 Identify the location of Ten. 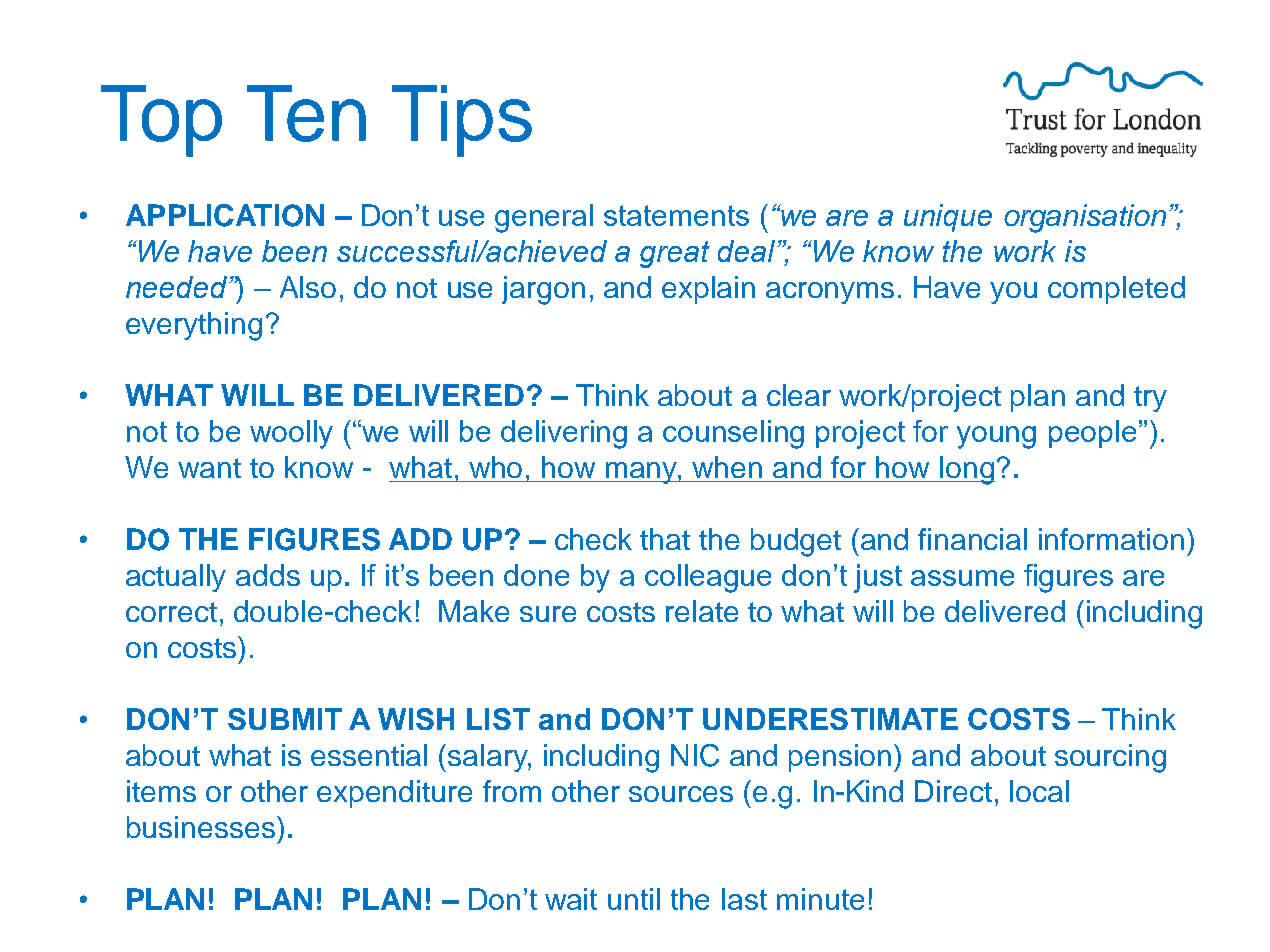
(306, 113).
